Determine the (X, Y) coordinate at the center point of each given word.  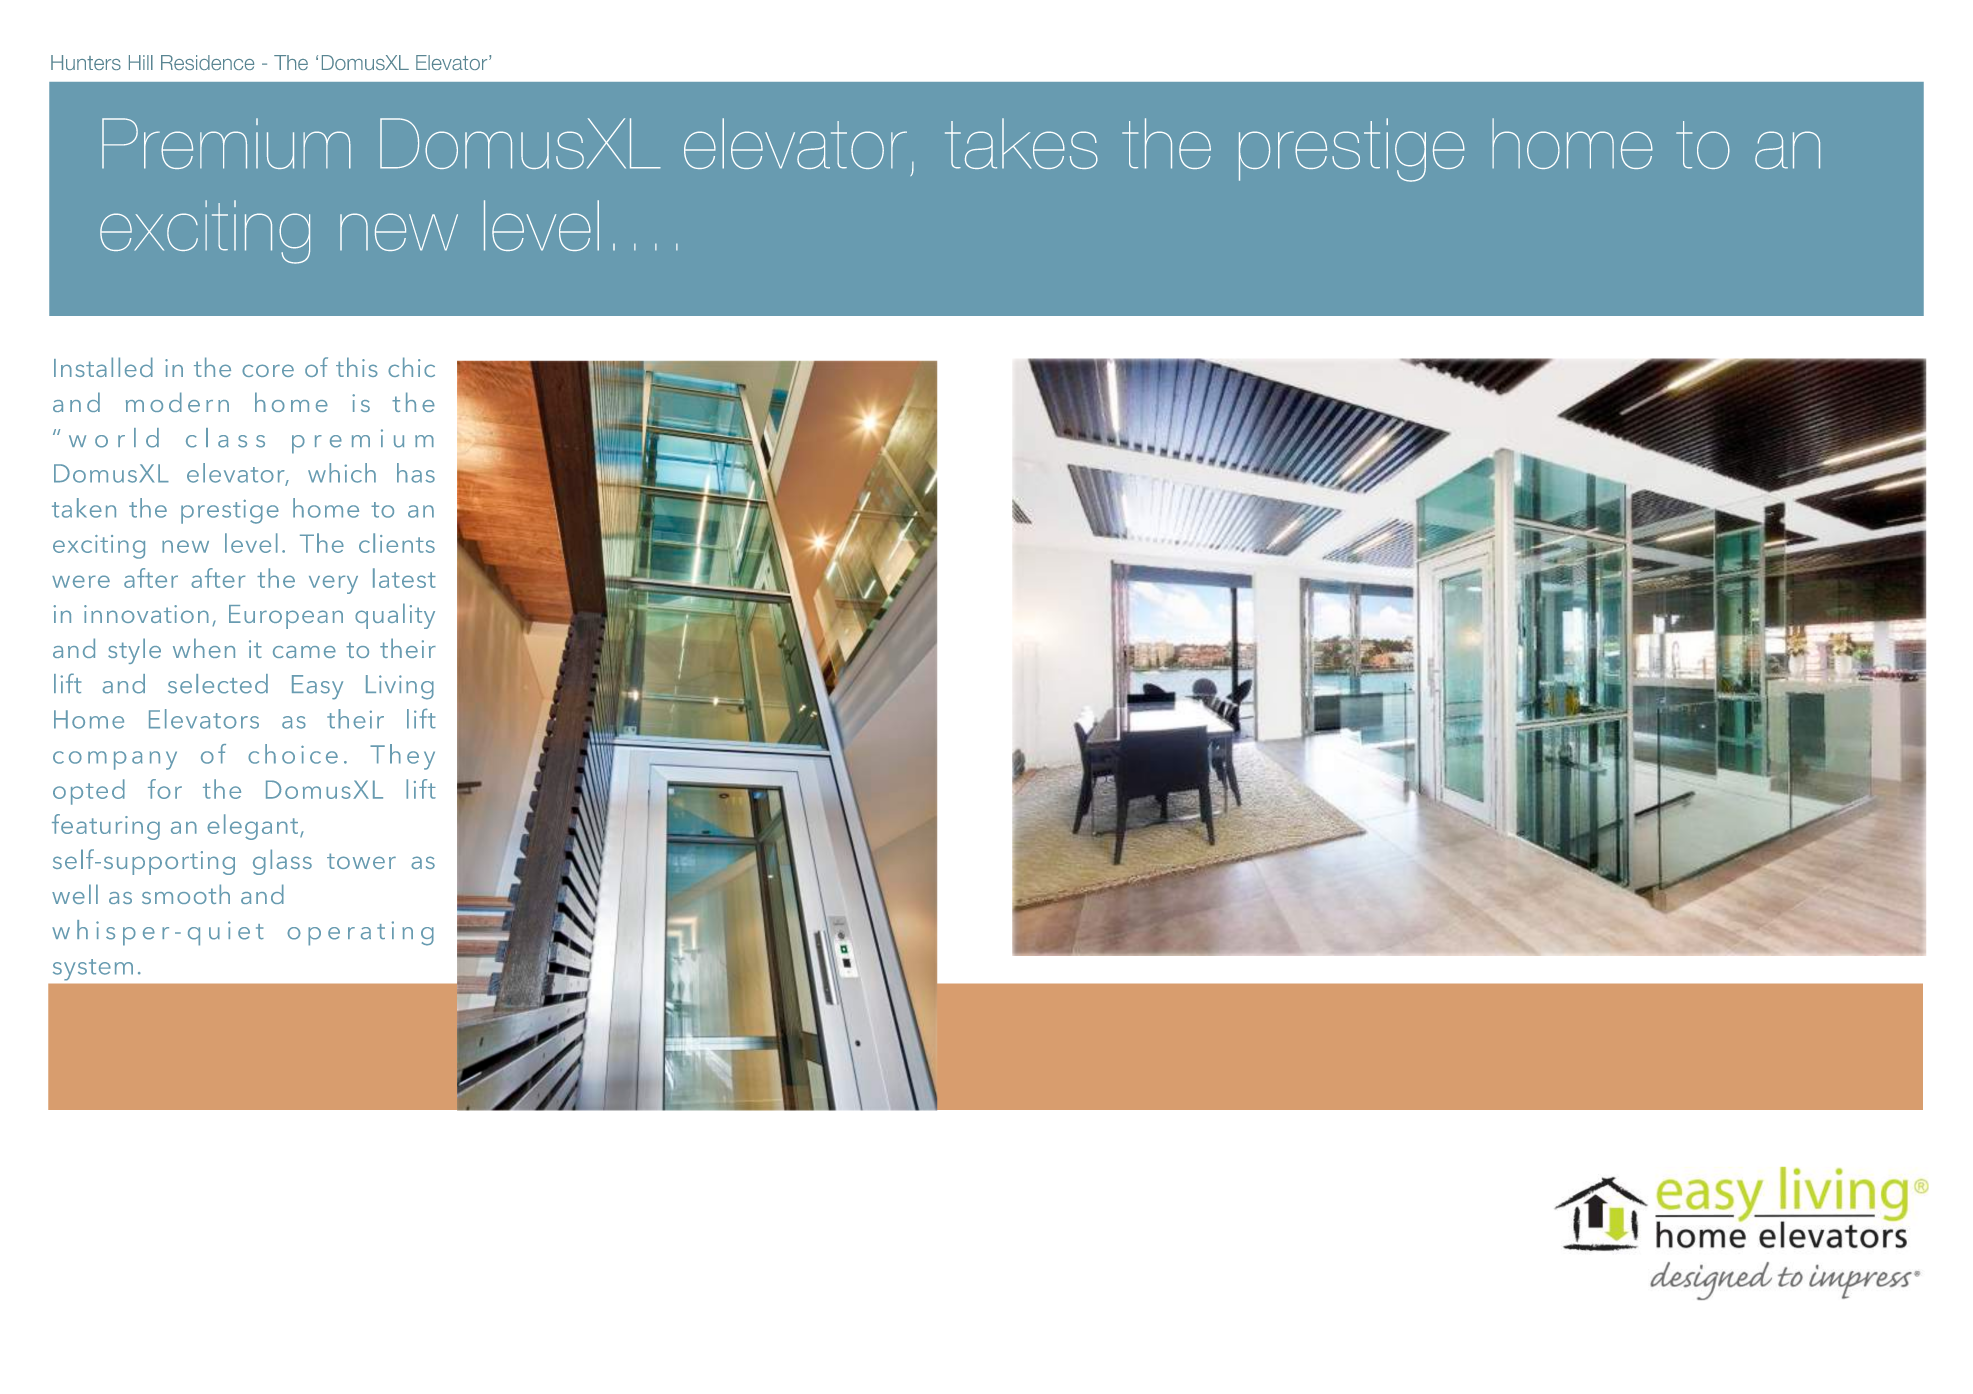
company (115, 760)
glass (282, 862)
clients (397, 543)
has (416, 473)
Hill (141, 62)
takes (1021, 143)
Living (400, 687)
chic (411, 367)
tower (361, 861)
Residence (207, 62)
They (402, 757)
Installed (103, 367)
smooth (186, 894)
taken (84, 508)
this (357, 367)
